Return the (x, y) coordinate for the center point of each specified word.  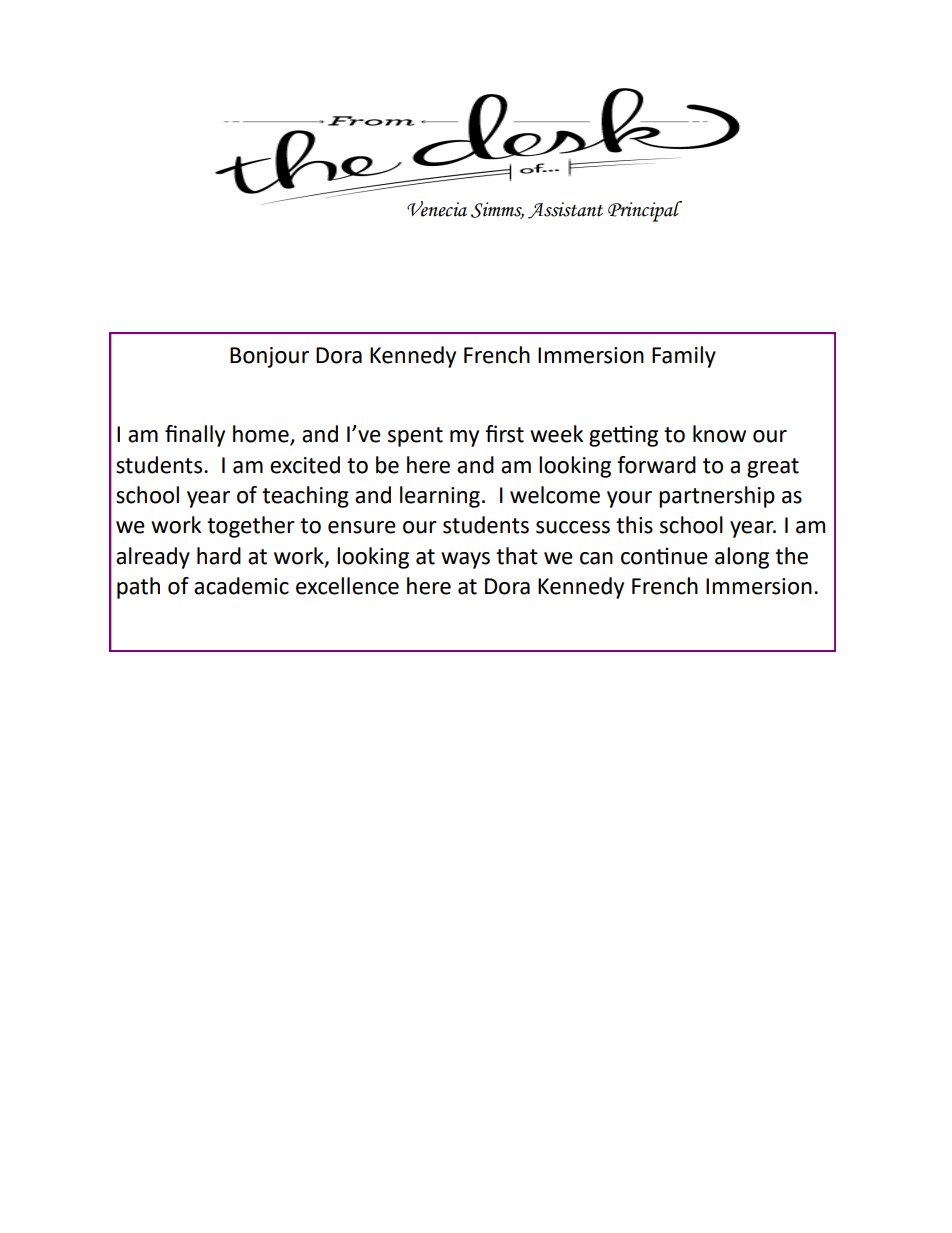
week (556, 434)
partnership (717, 497)
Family (684, 357)
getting (623, 436)
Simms (497, 210)
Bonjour (269, 357)
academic (241, 586)
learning (440, 497)
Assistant (565, 210)
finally (195, 436)
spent (415, 437)
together (251, 527)
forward (656, 465)
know (719, 434)
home (262, 435)
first (504, 434)
